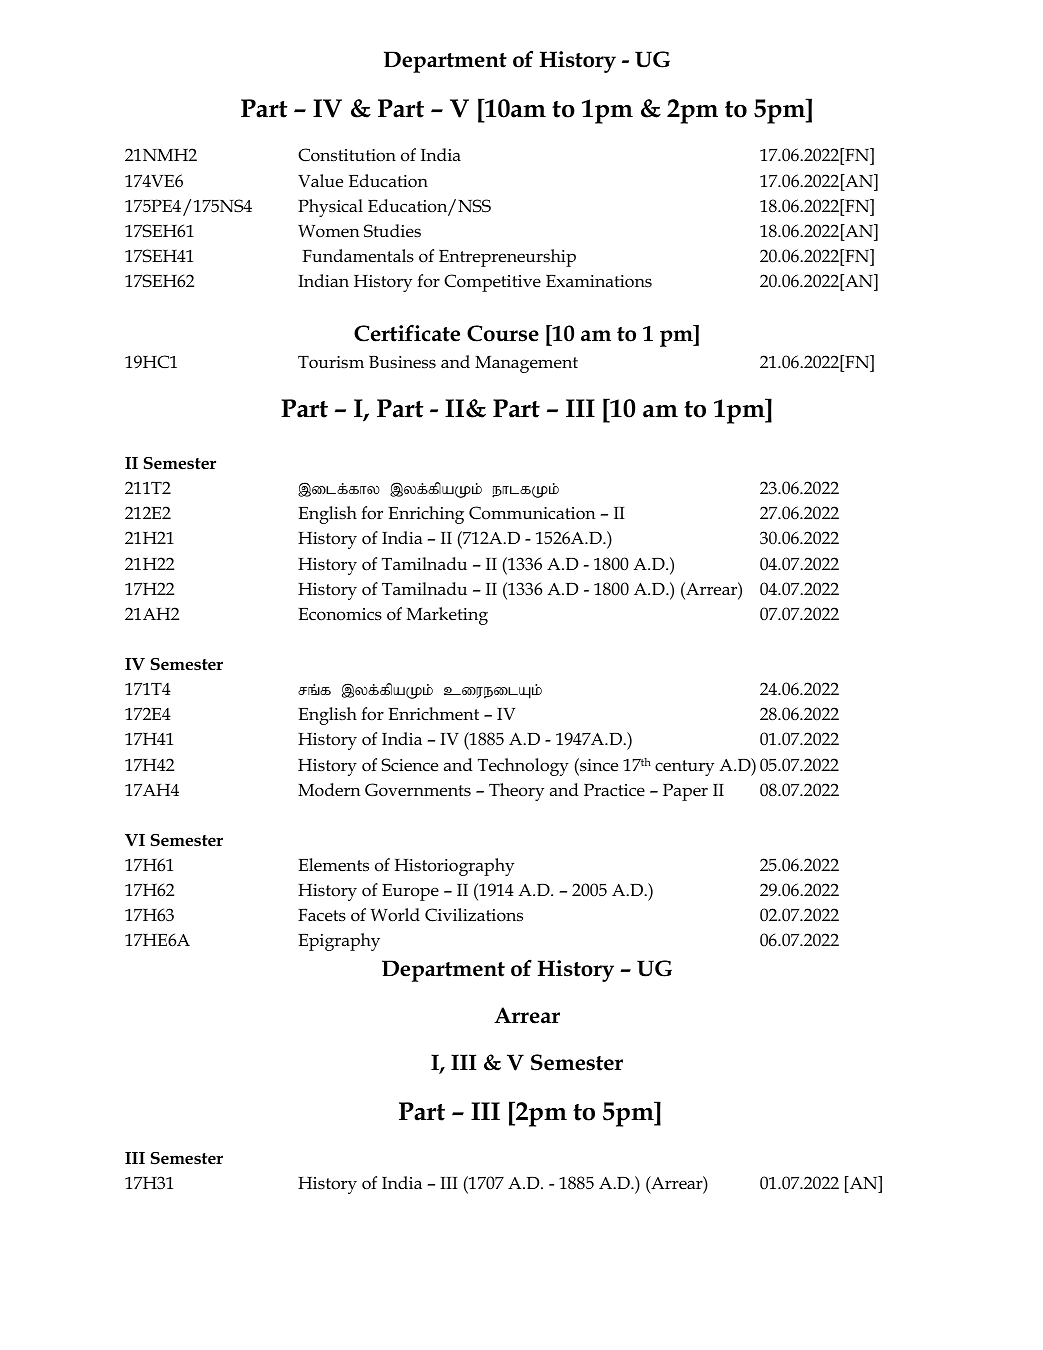  Describe the element at coordinates (347, 155) in the page. I see `Constitution` at that location.
